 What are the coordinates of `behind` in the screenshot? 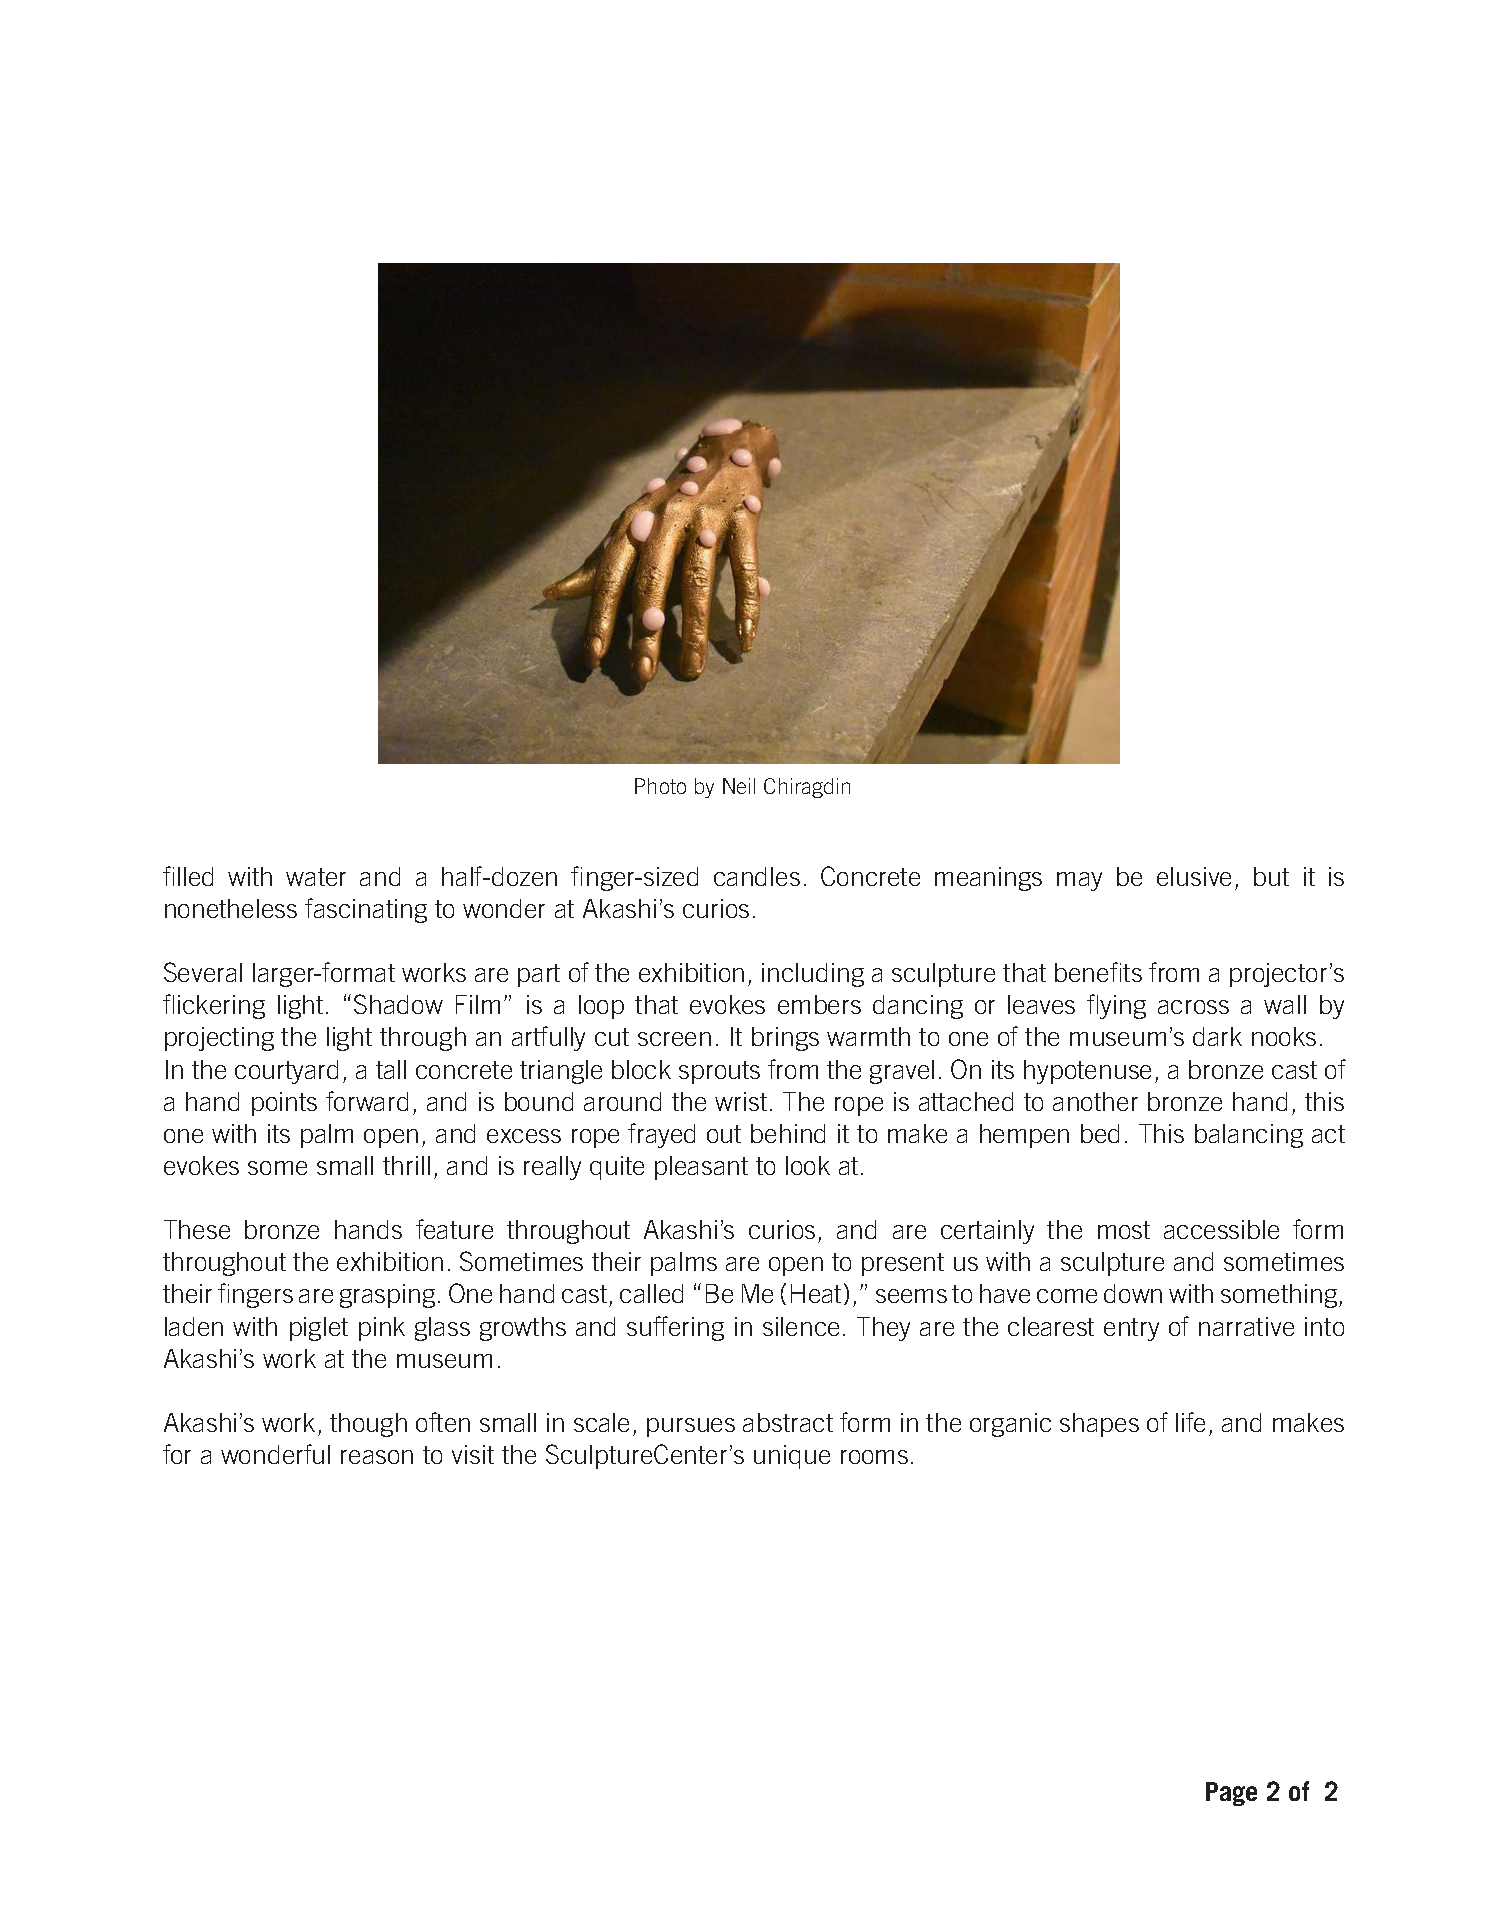 It's located at (788, 1133).
